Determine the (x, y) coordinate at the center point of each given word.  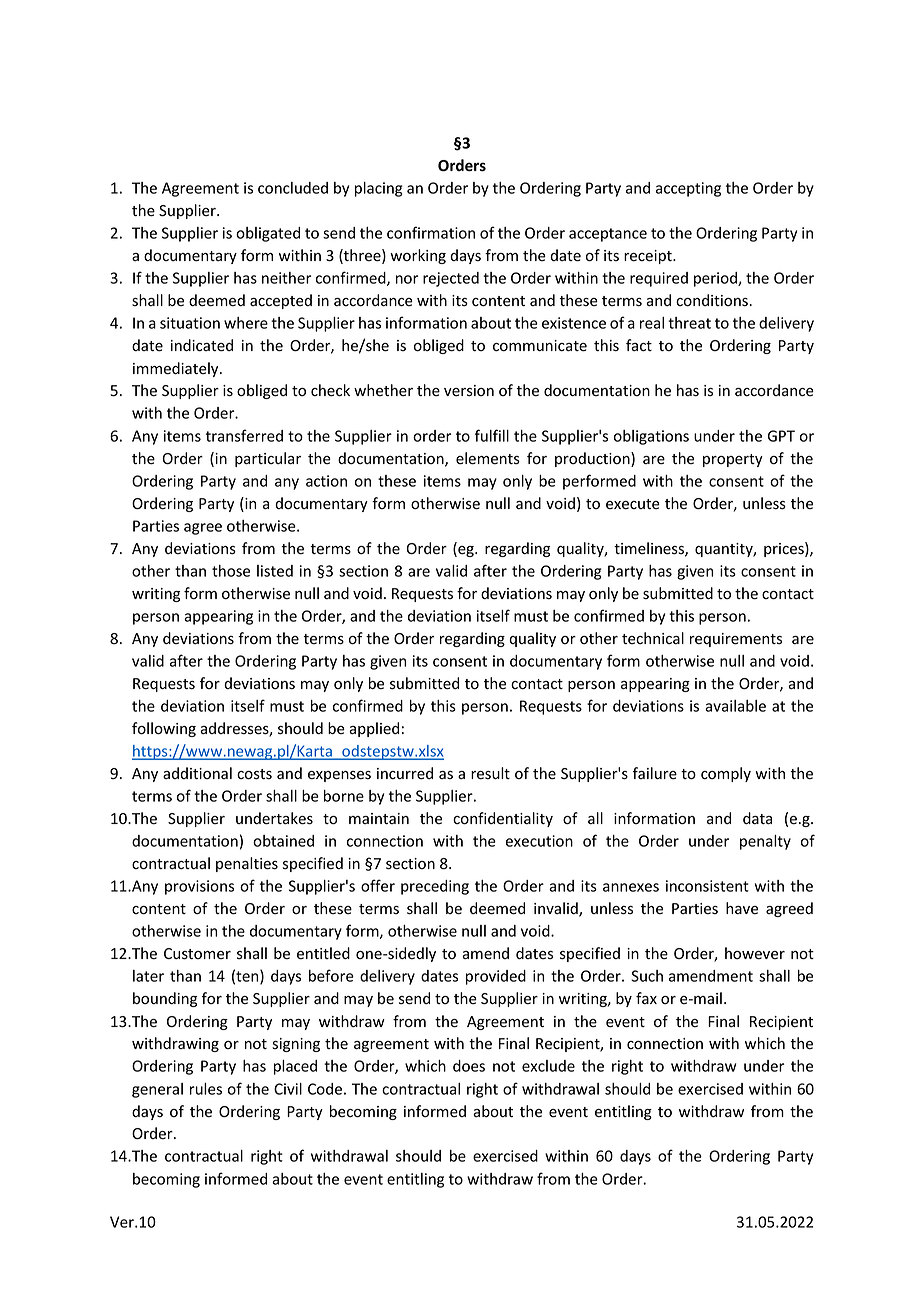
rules (206, 1089)
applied (374, 729)
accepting (688, 189)
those (231, 571)
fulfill (492, 435)
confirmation (431, 232)
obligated (268, 234)
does (469, 1066)
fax (646, 998)
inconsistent (707, 886)
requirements (736, 640)
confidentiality (503, 819)
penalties (247, 864)
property (733, 460)
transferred (244, 435)
